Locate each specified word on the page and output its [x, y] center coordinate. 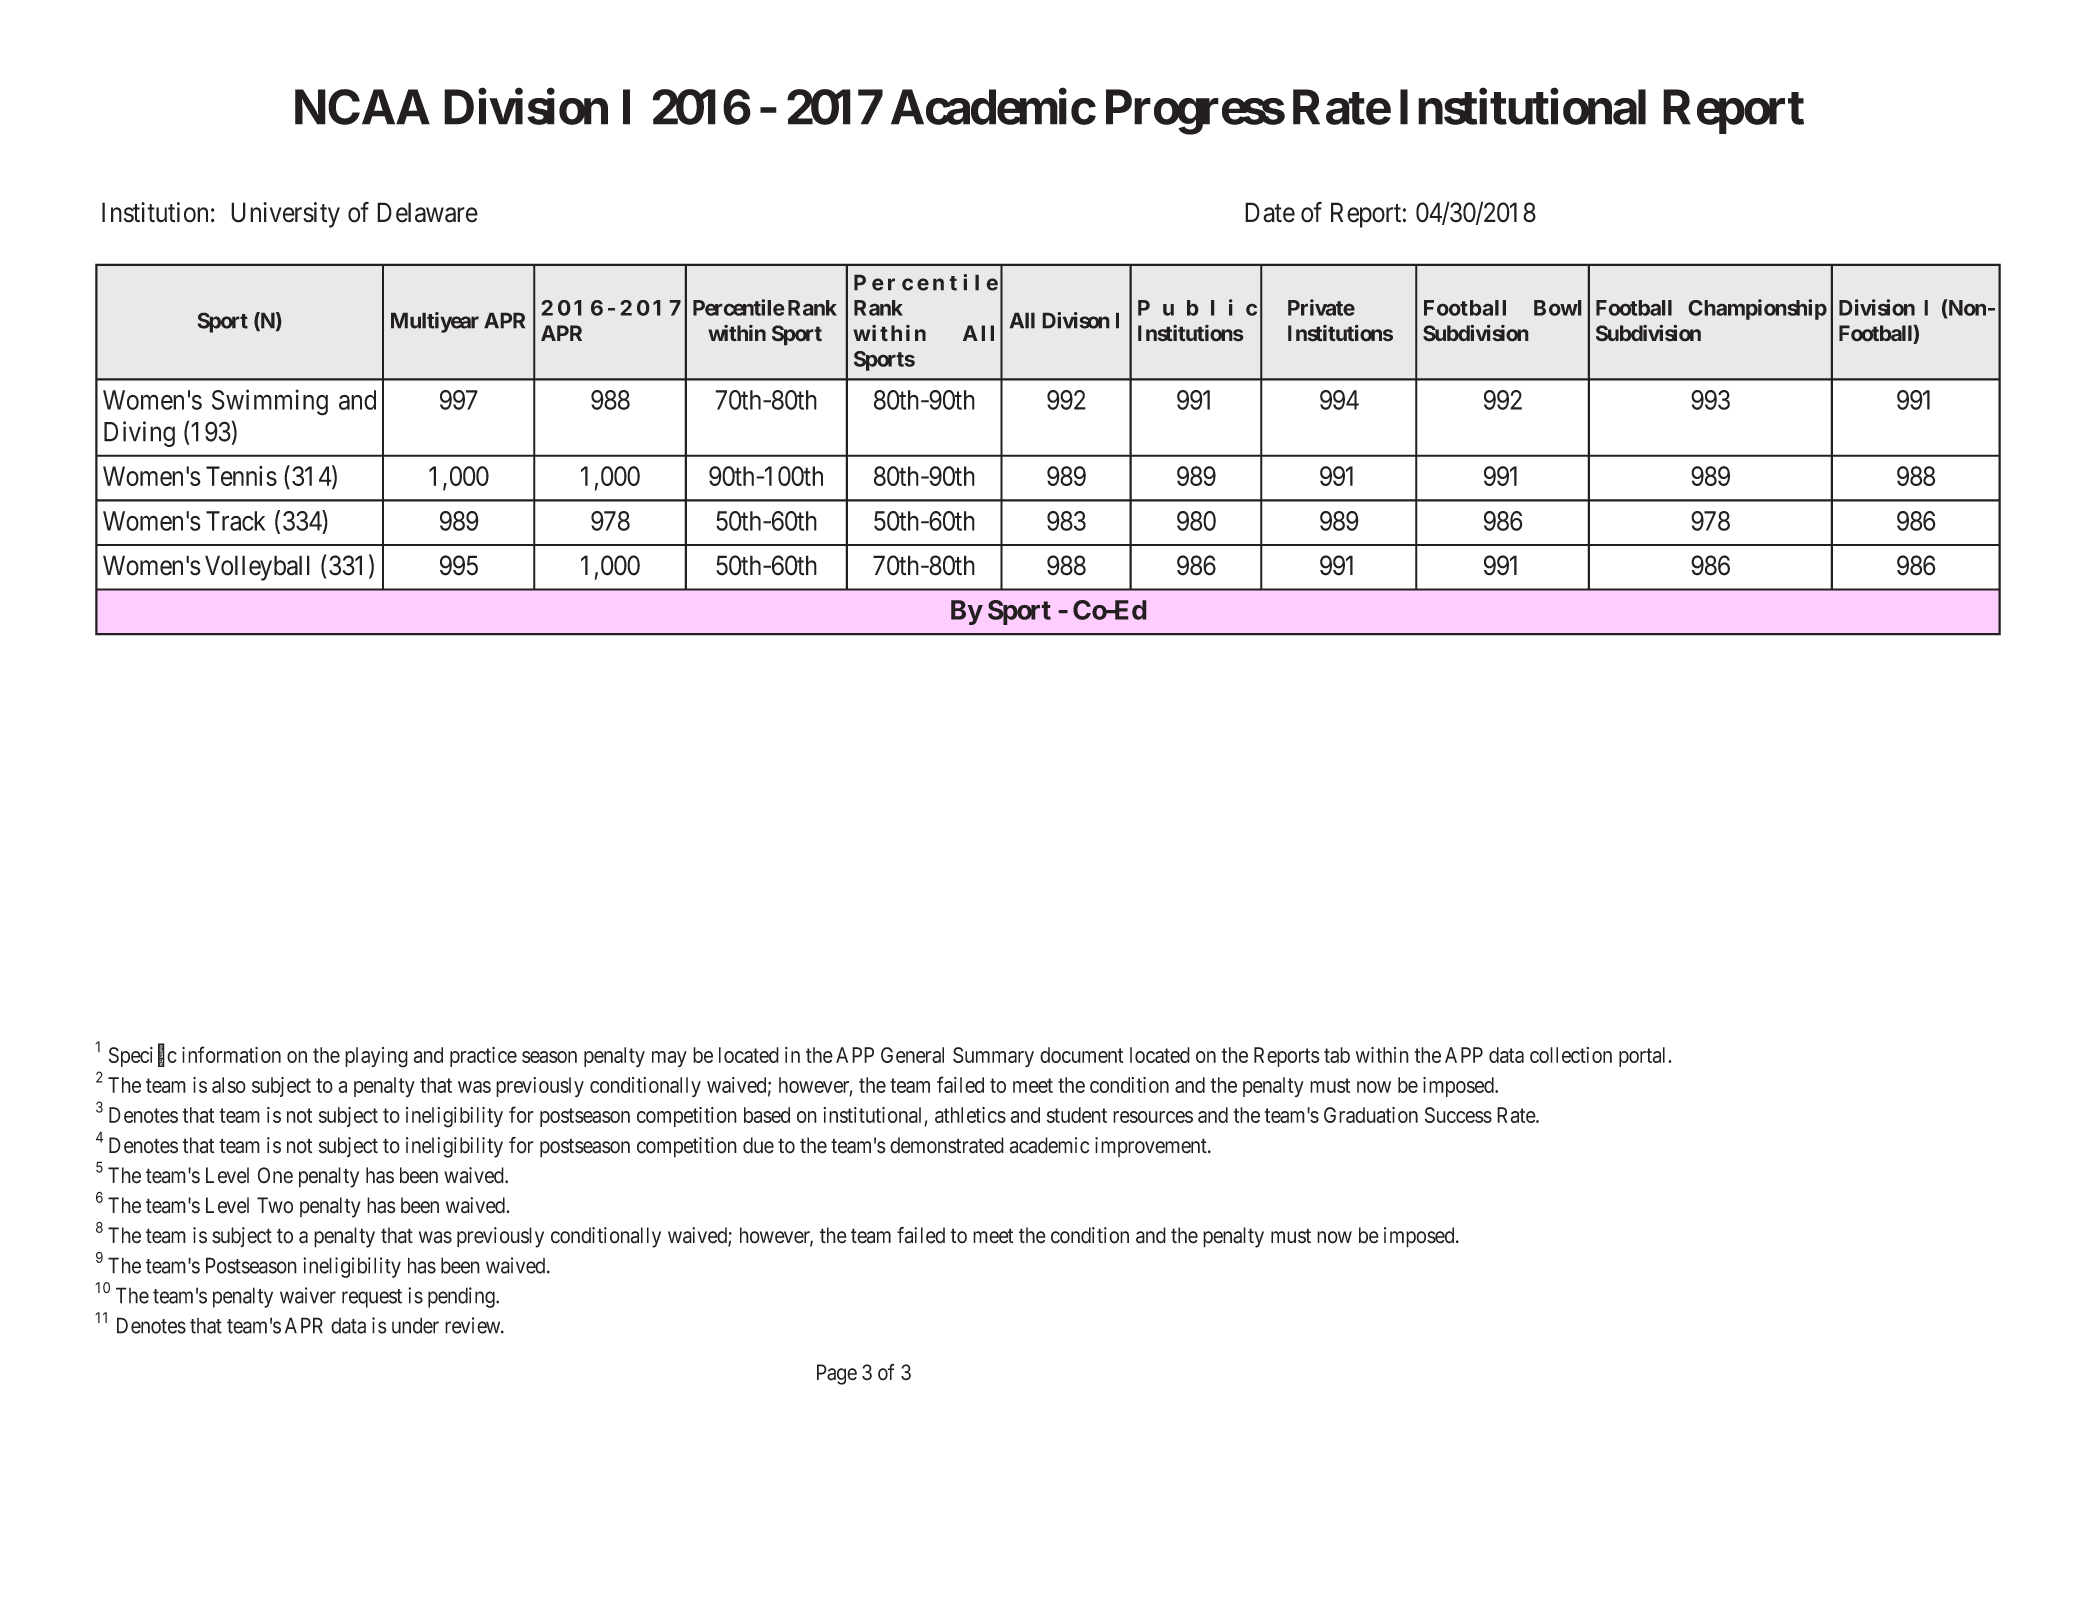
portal [1644, 1057]
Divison [1076, 320]
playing [376, 1057]
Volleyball [257, 568]
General [912, 1055]
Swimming [270, 402]
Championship [1757, 309]
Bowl [1558, 308]
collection [1571, 1055]
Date [1270, 212]
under [415, 1325]
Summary [993, 1057]
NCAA [362, 107]
